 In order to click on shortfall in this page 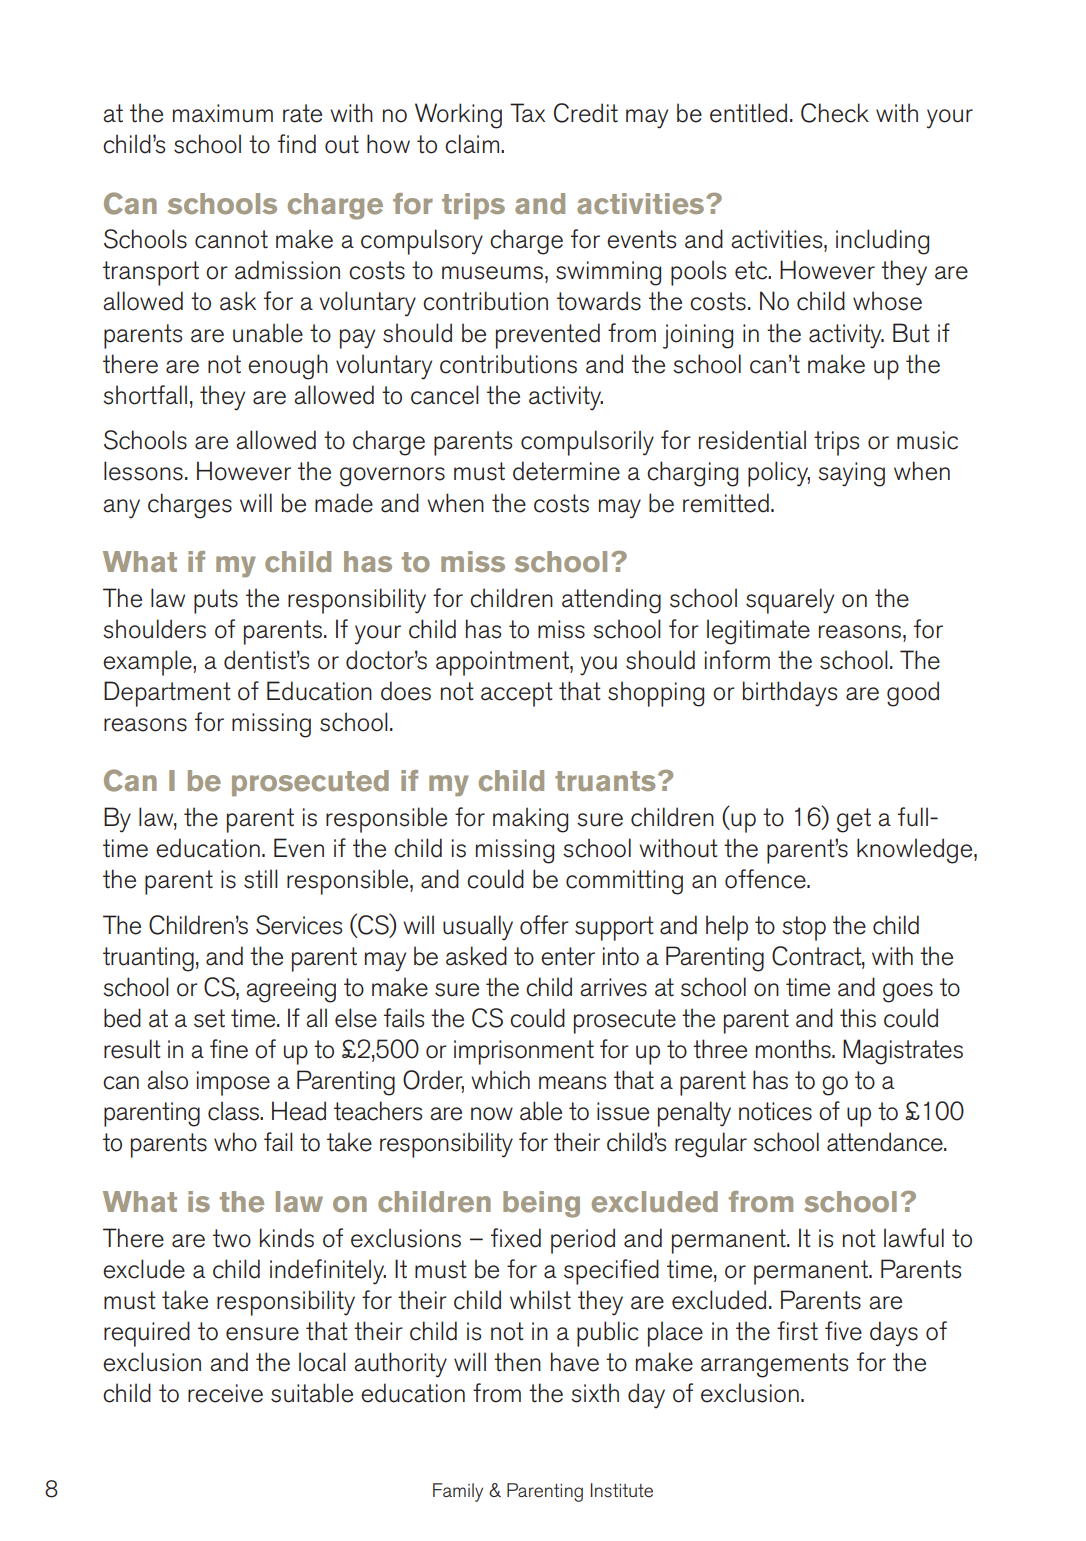, I will do `click(145, 395)`.
